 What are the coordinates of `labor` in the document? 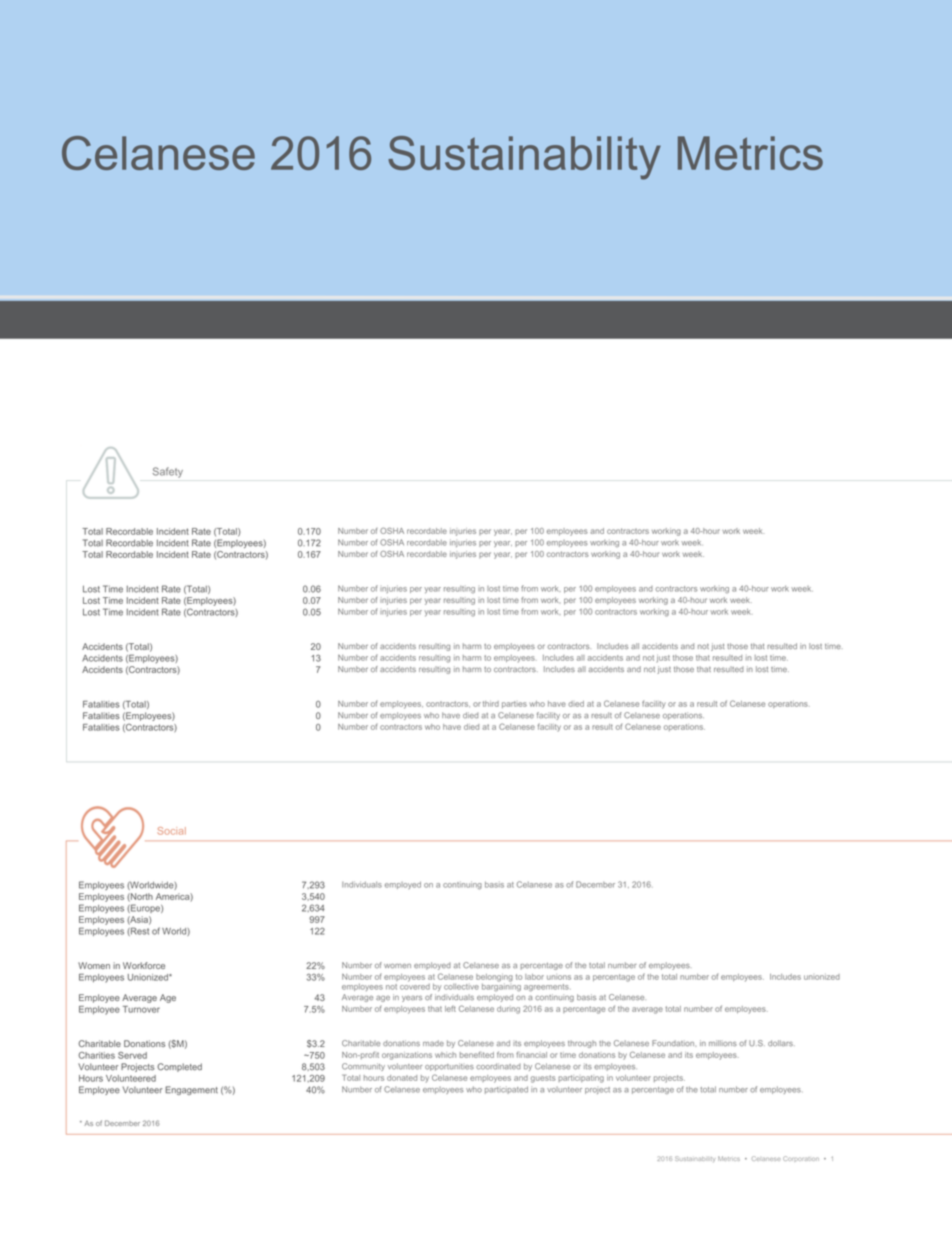 It's located at (534, 977).
